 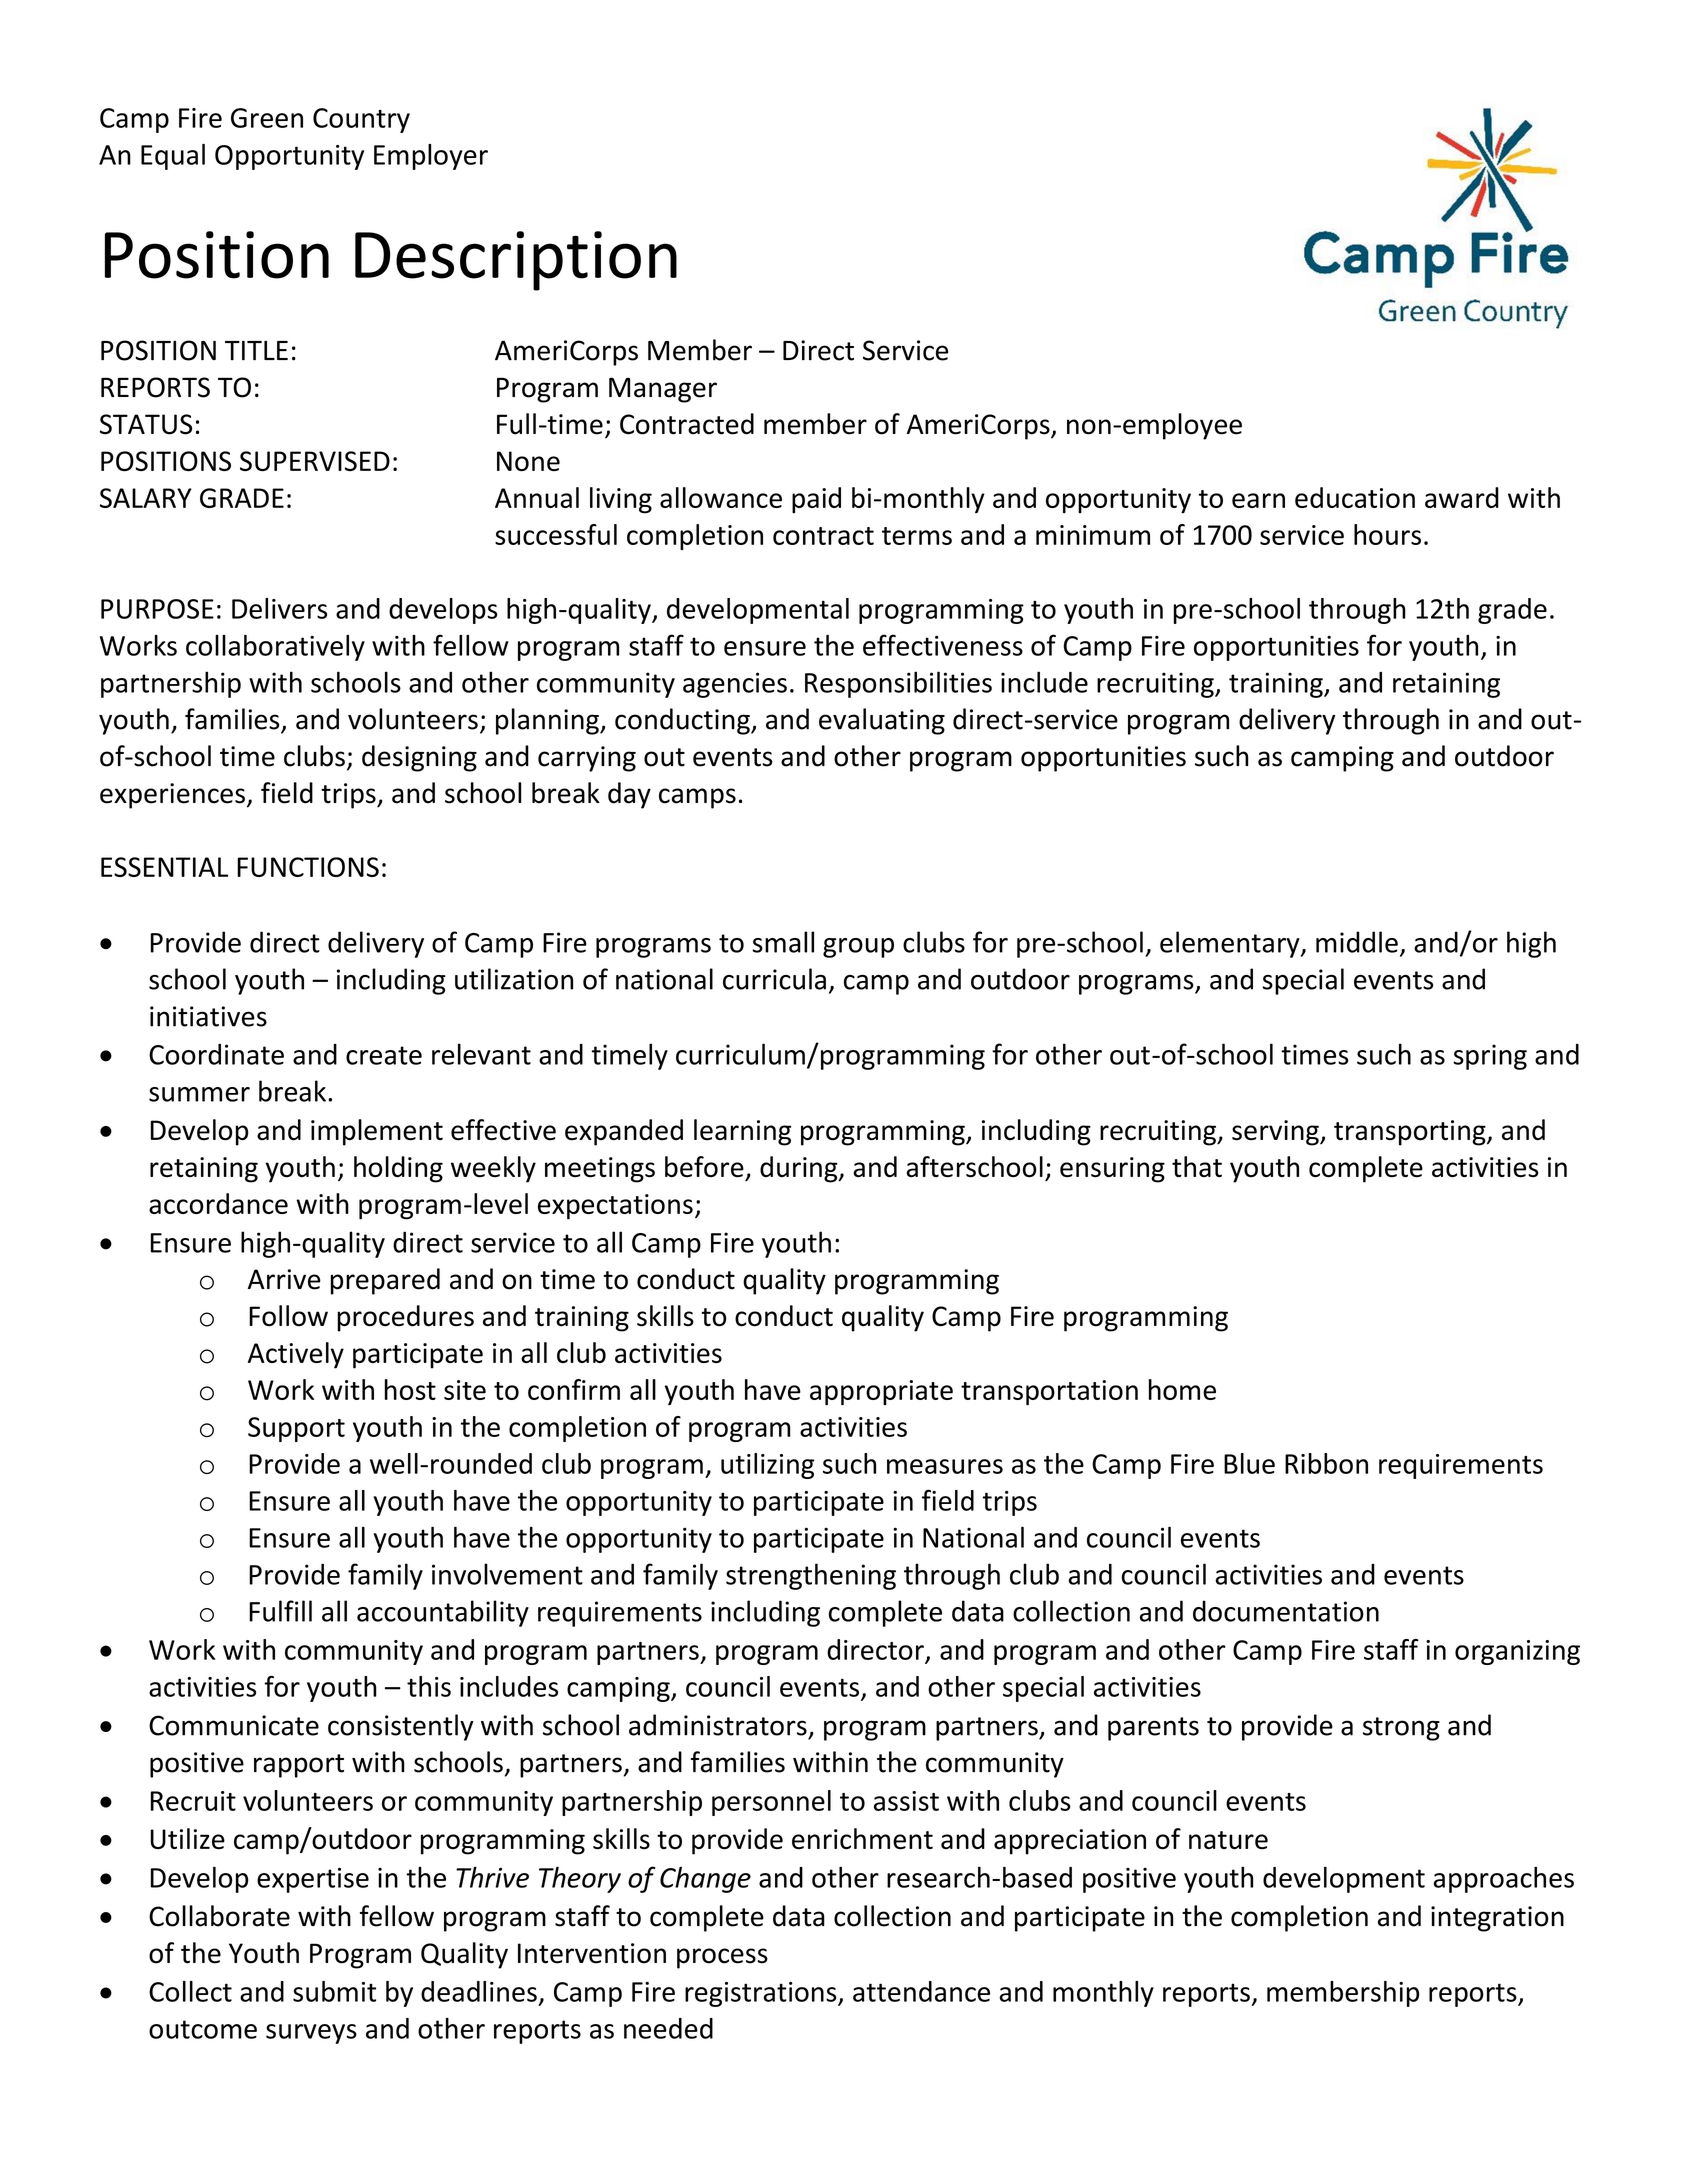 I want to click on Actively, so click(x=296, y=1355).
